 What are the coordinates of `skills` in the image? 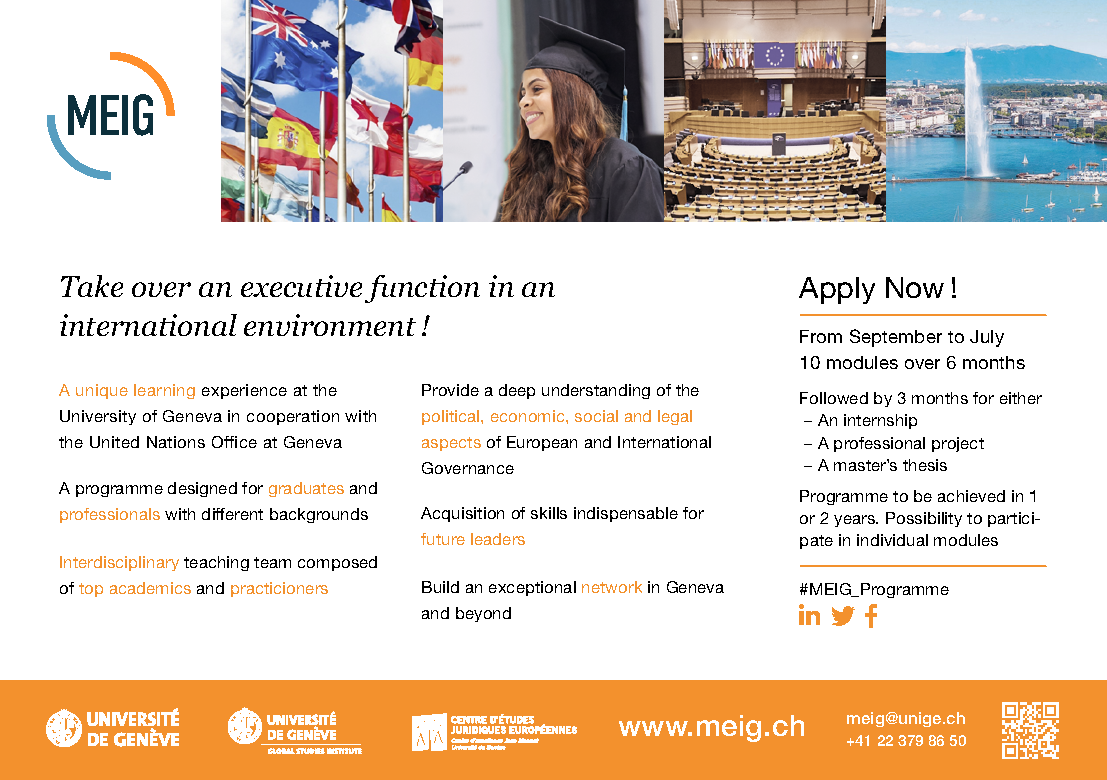 It's located at (549, 513).
